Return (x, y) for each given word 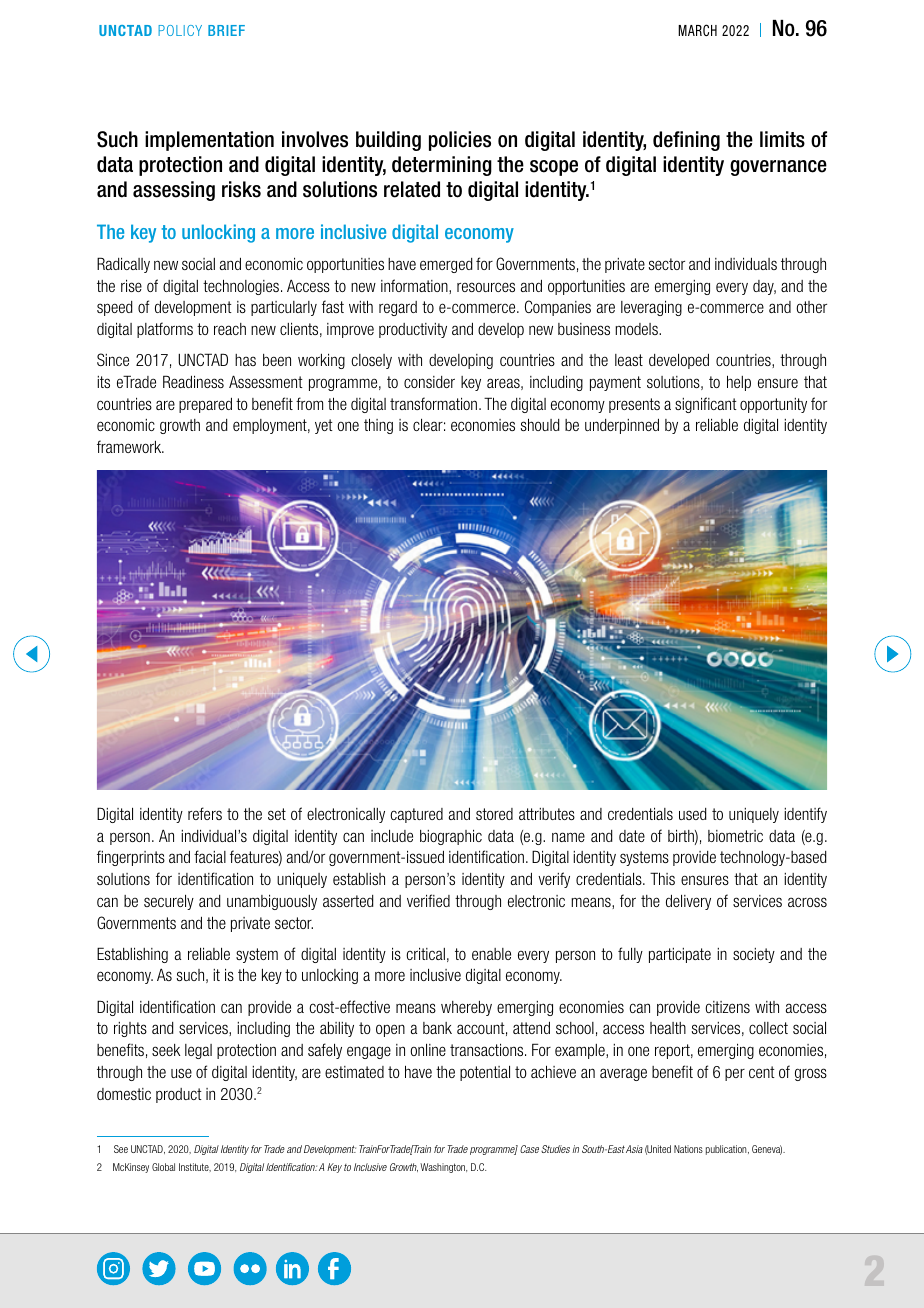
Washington (443, 1168)
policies (460, 141)
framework (130, 446)
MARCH (697, 30)
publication (727, 1150)
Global (163, 1167)
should (540, 424)
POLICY (180, 30)
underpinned (622, 426)
